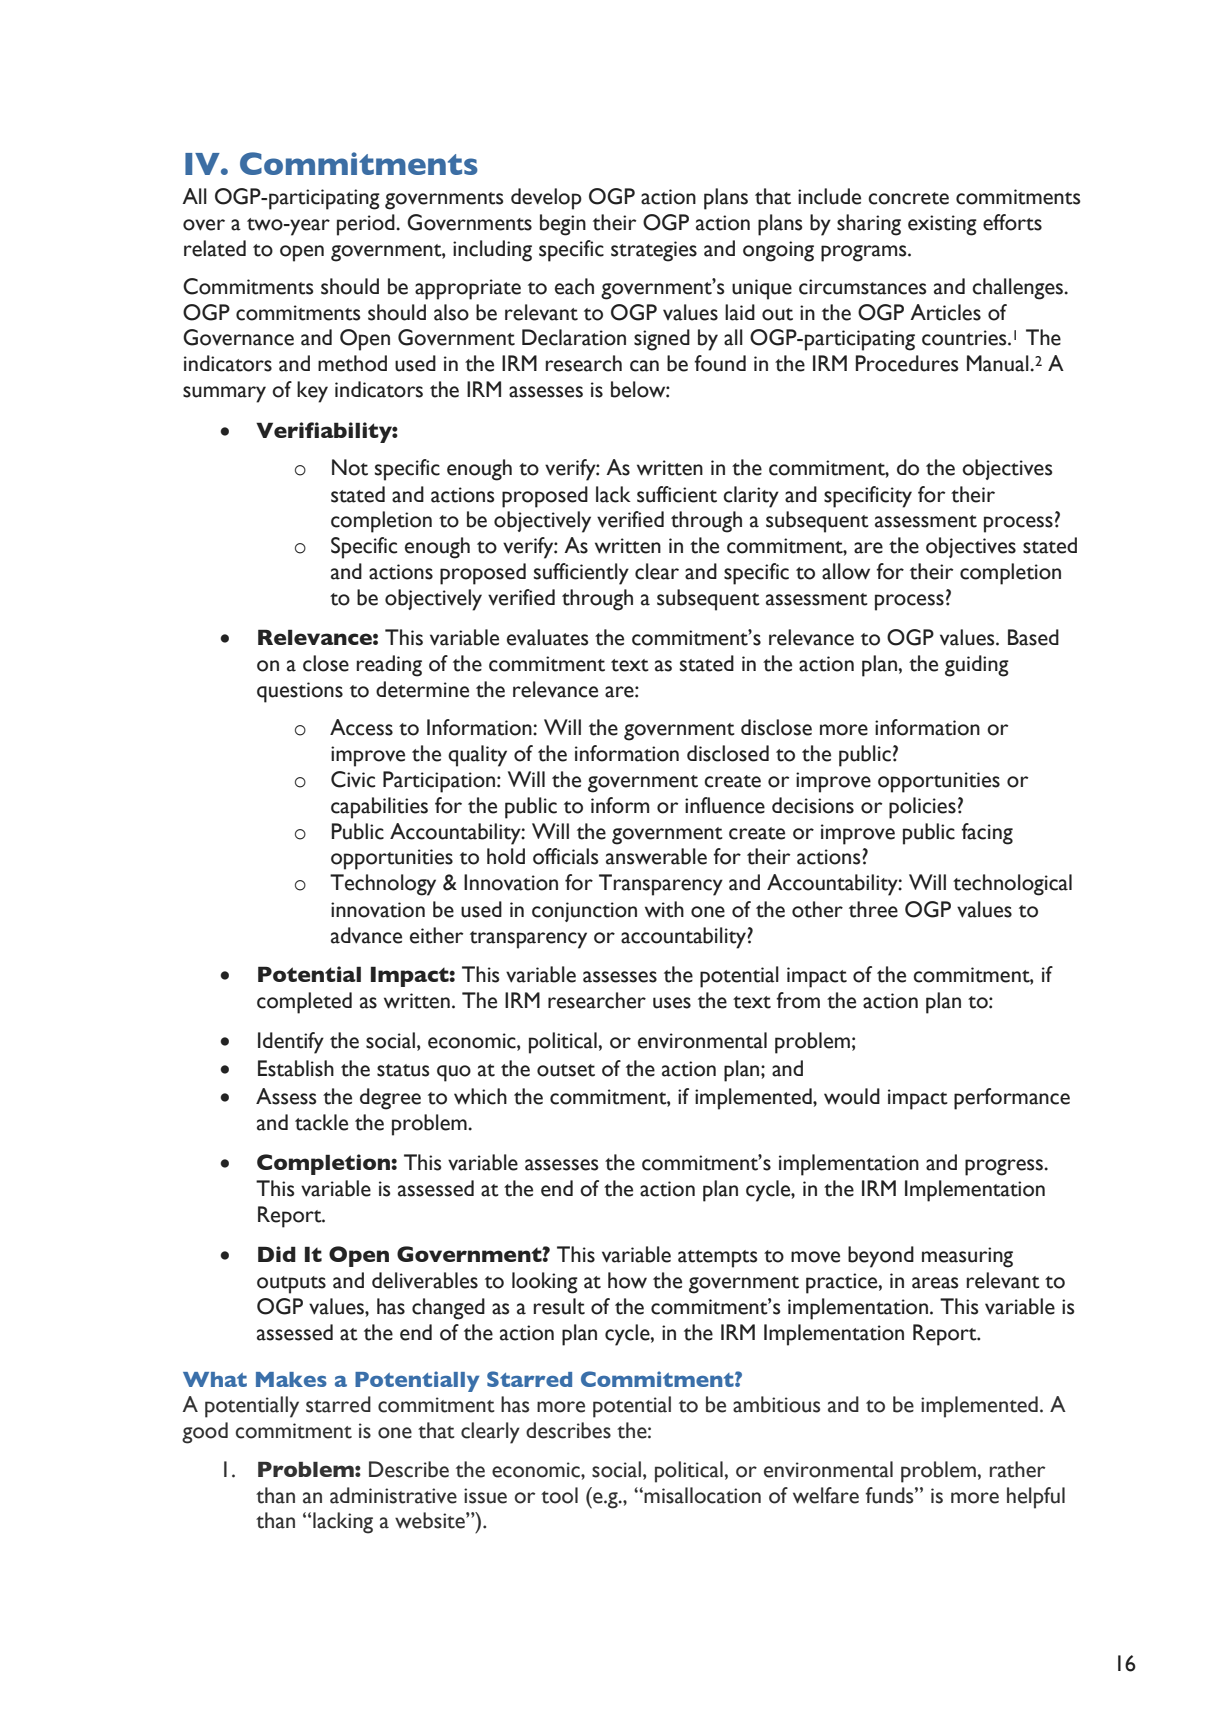 This page has height=1725, width=1219. Describe the element at coordinates (367, 225) in the page. I see `period` at that location.
